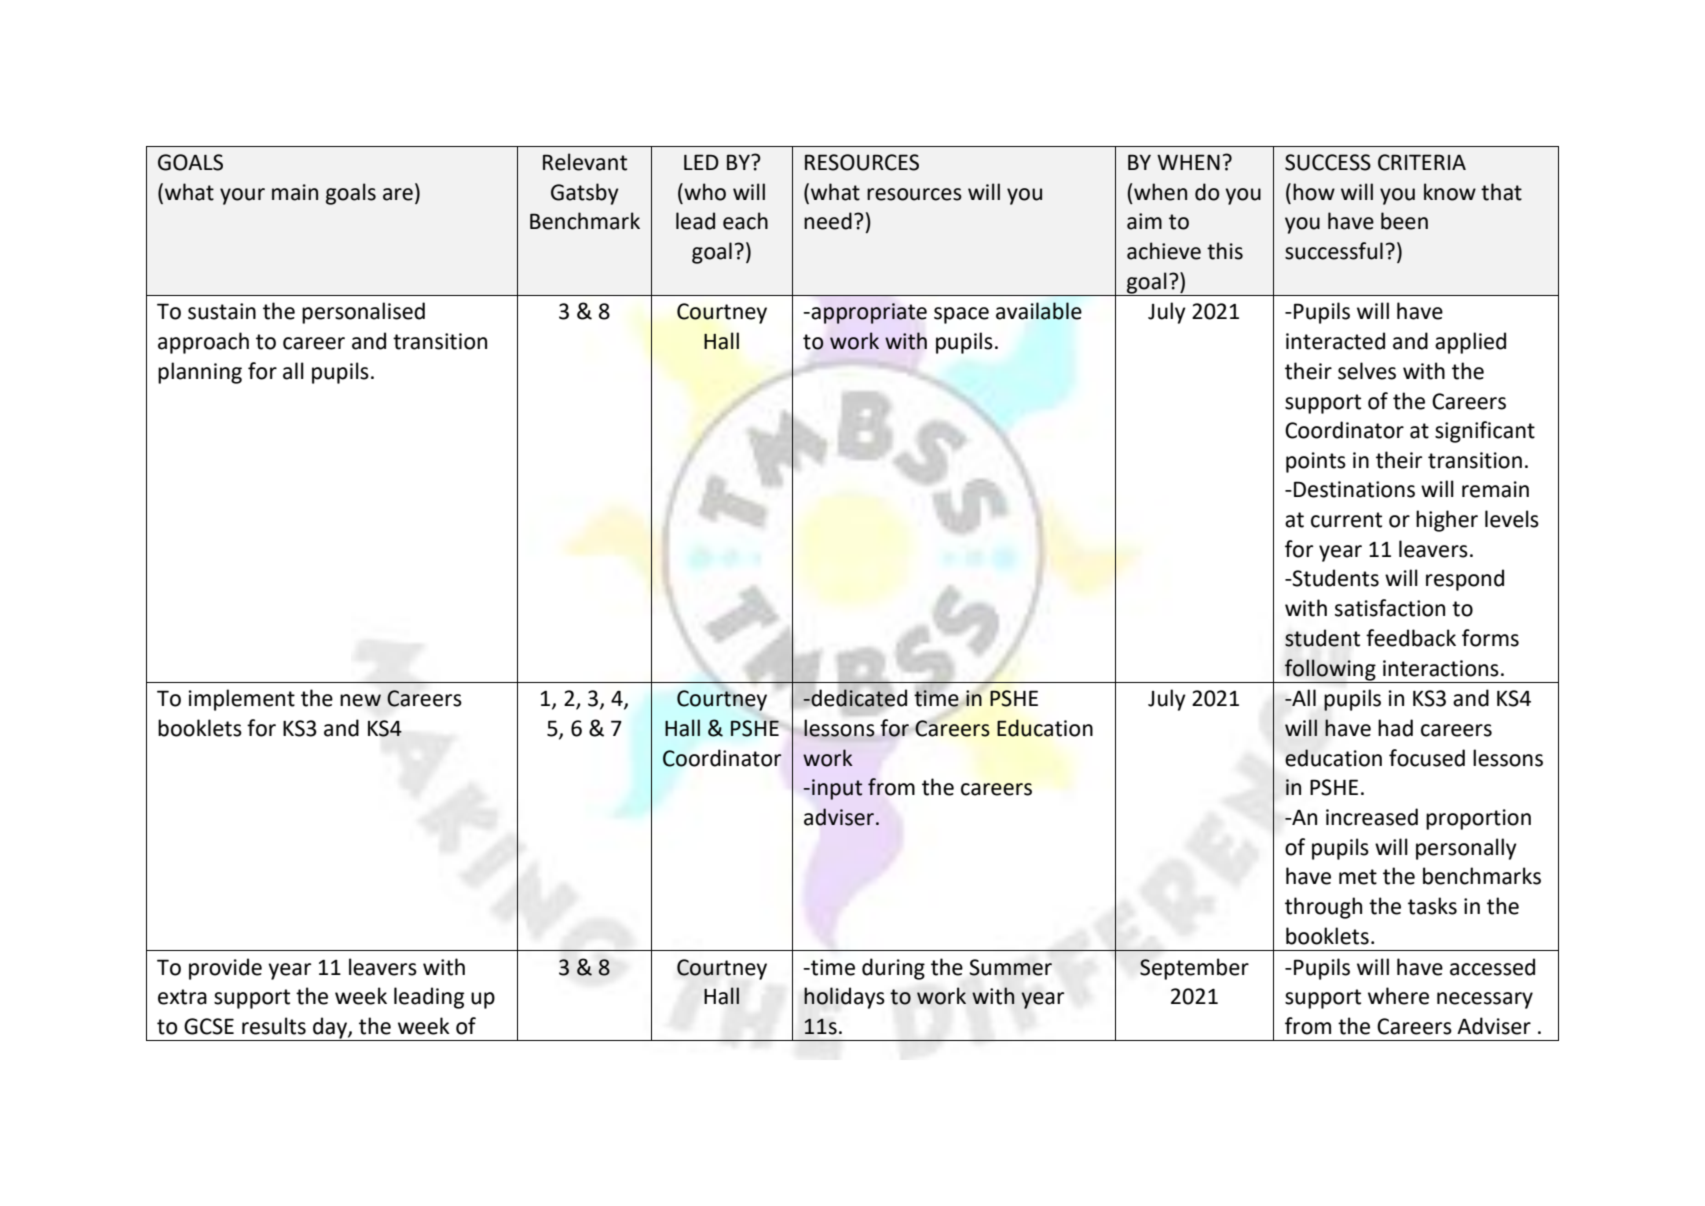 The image size is (1705, 1206). I want to click on provide, so click(225, 969).
